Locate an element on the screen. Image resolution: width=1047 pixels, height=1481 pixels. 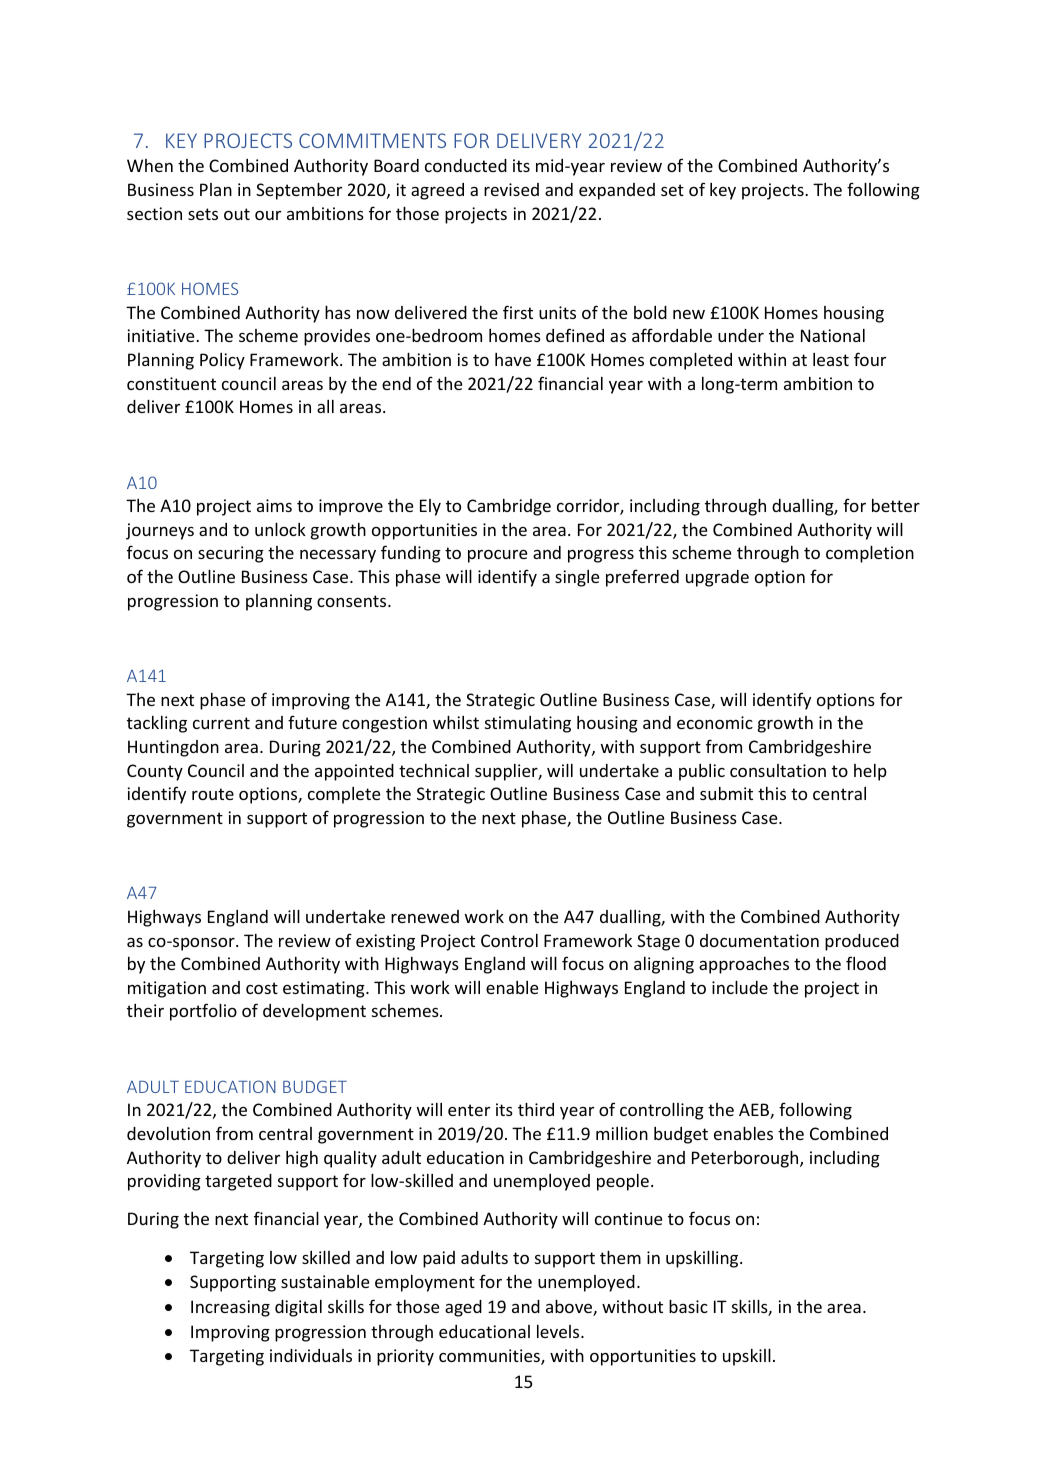
revised is located at coordinates (511, 189).
